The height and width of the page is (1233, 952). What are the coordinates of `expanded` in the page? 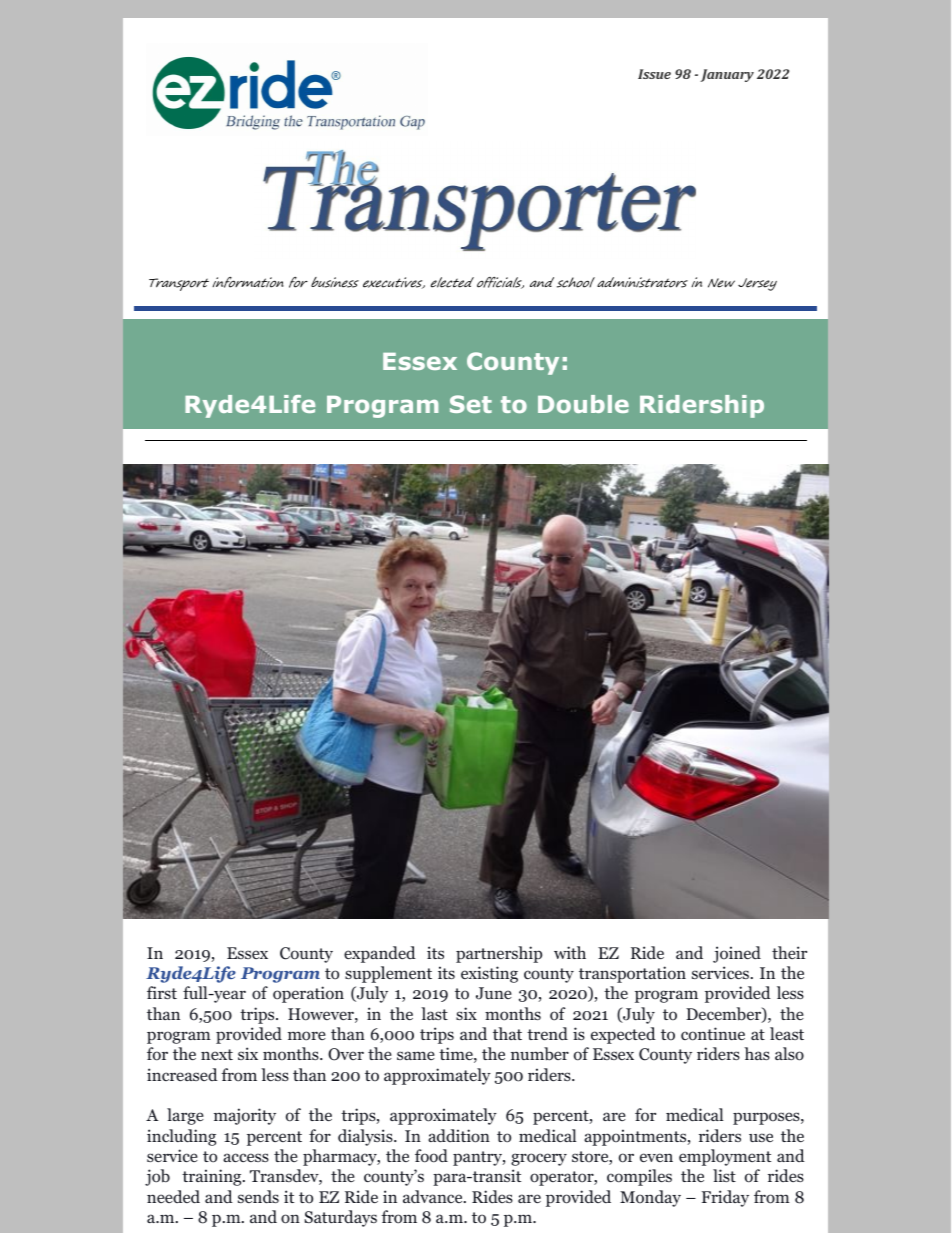 It's located at (380, 954).
